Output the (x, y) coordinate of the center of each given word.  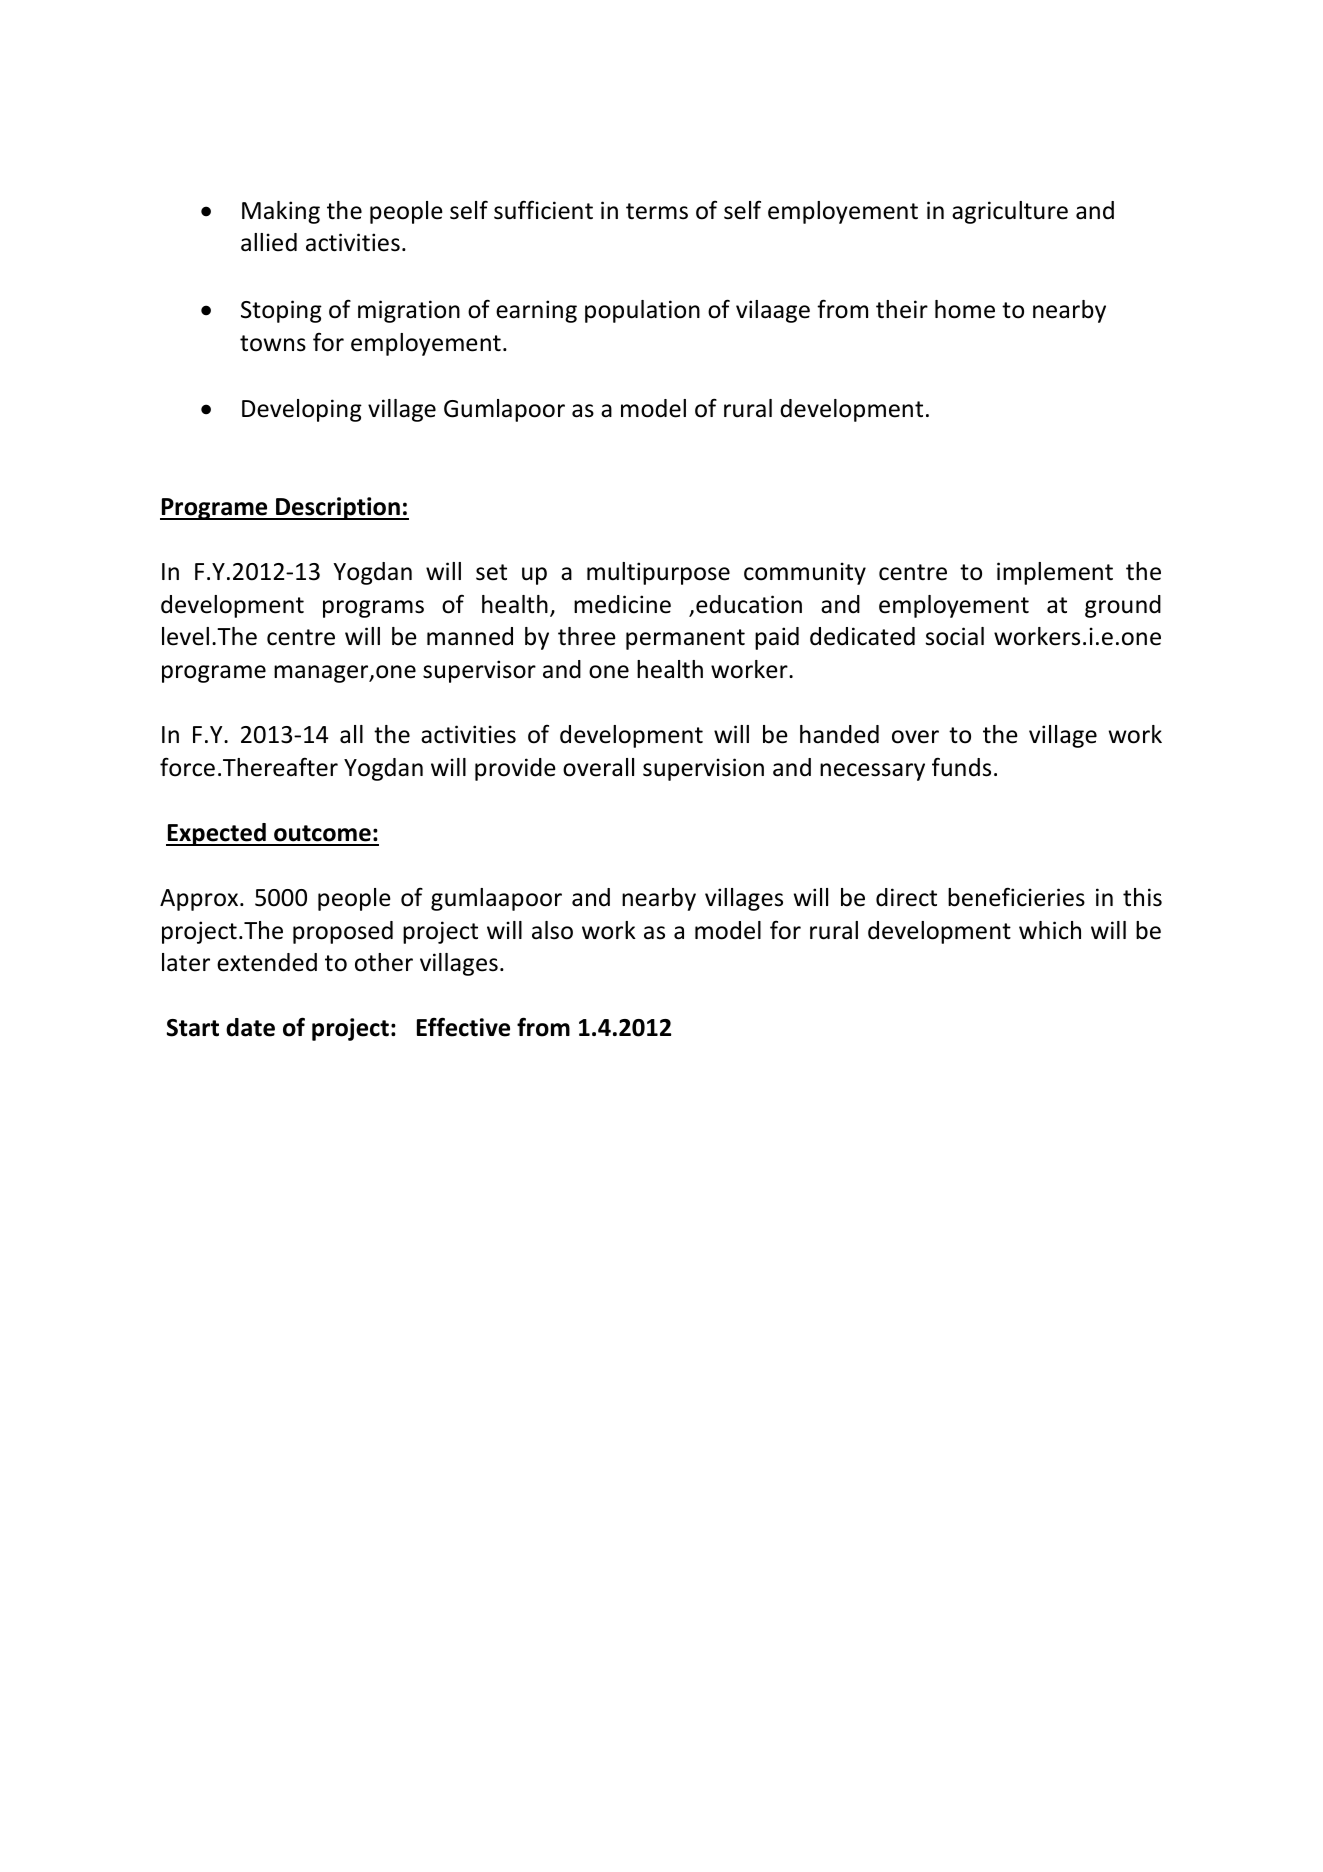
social (955, 636)
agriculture (1010, 212)
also (552, 930)
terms (657, 211)
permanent (685, 639)
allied (269, 242)
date (250, 1027)
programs (373, 609)
